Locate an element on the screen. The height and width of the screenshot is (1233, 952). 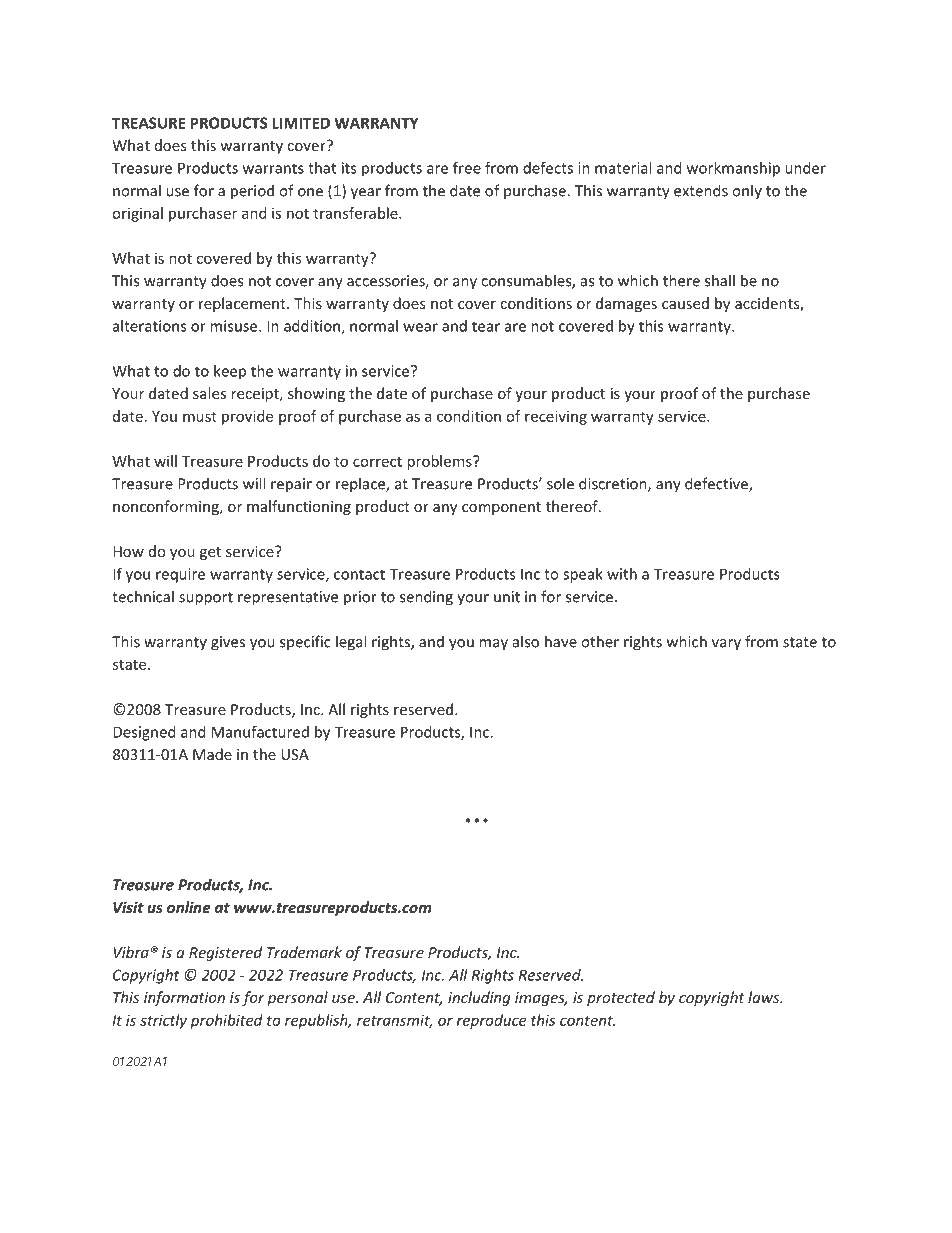
may is located at coordinates (493, 645).
